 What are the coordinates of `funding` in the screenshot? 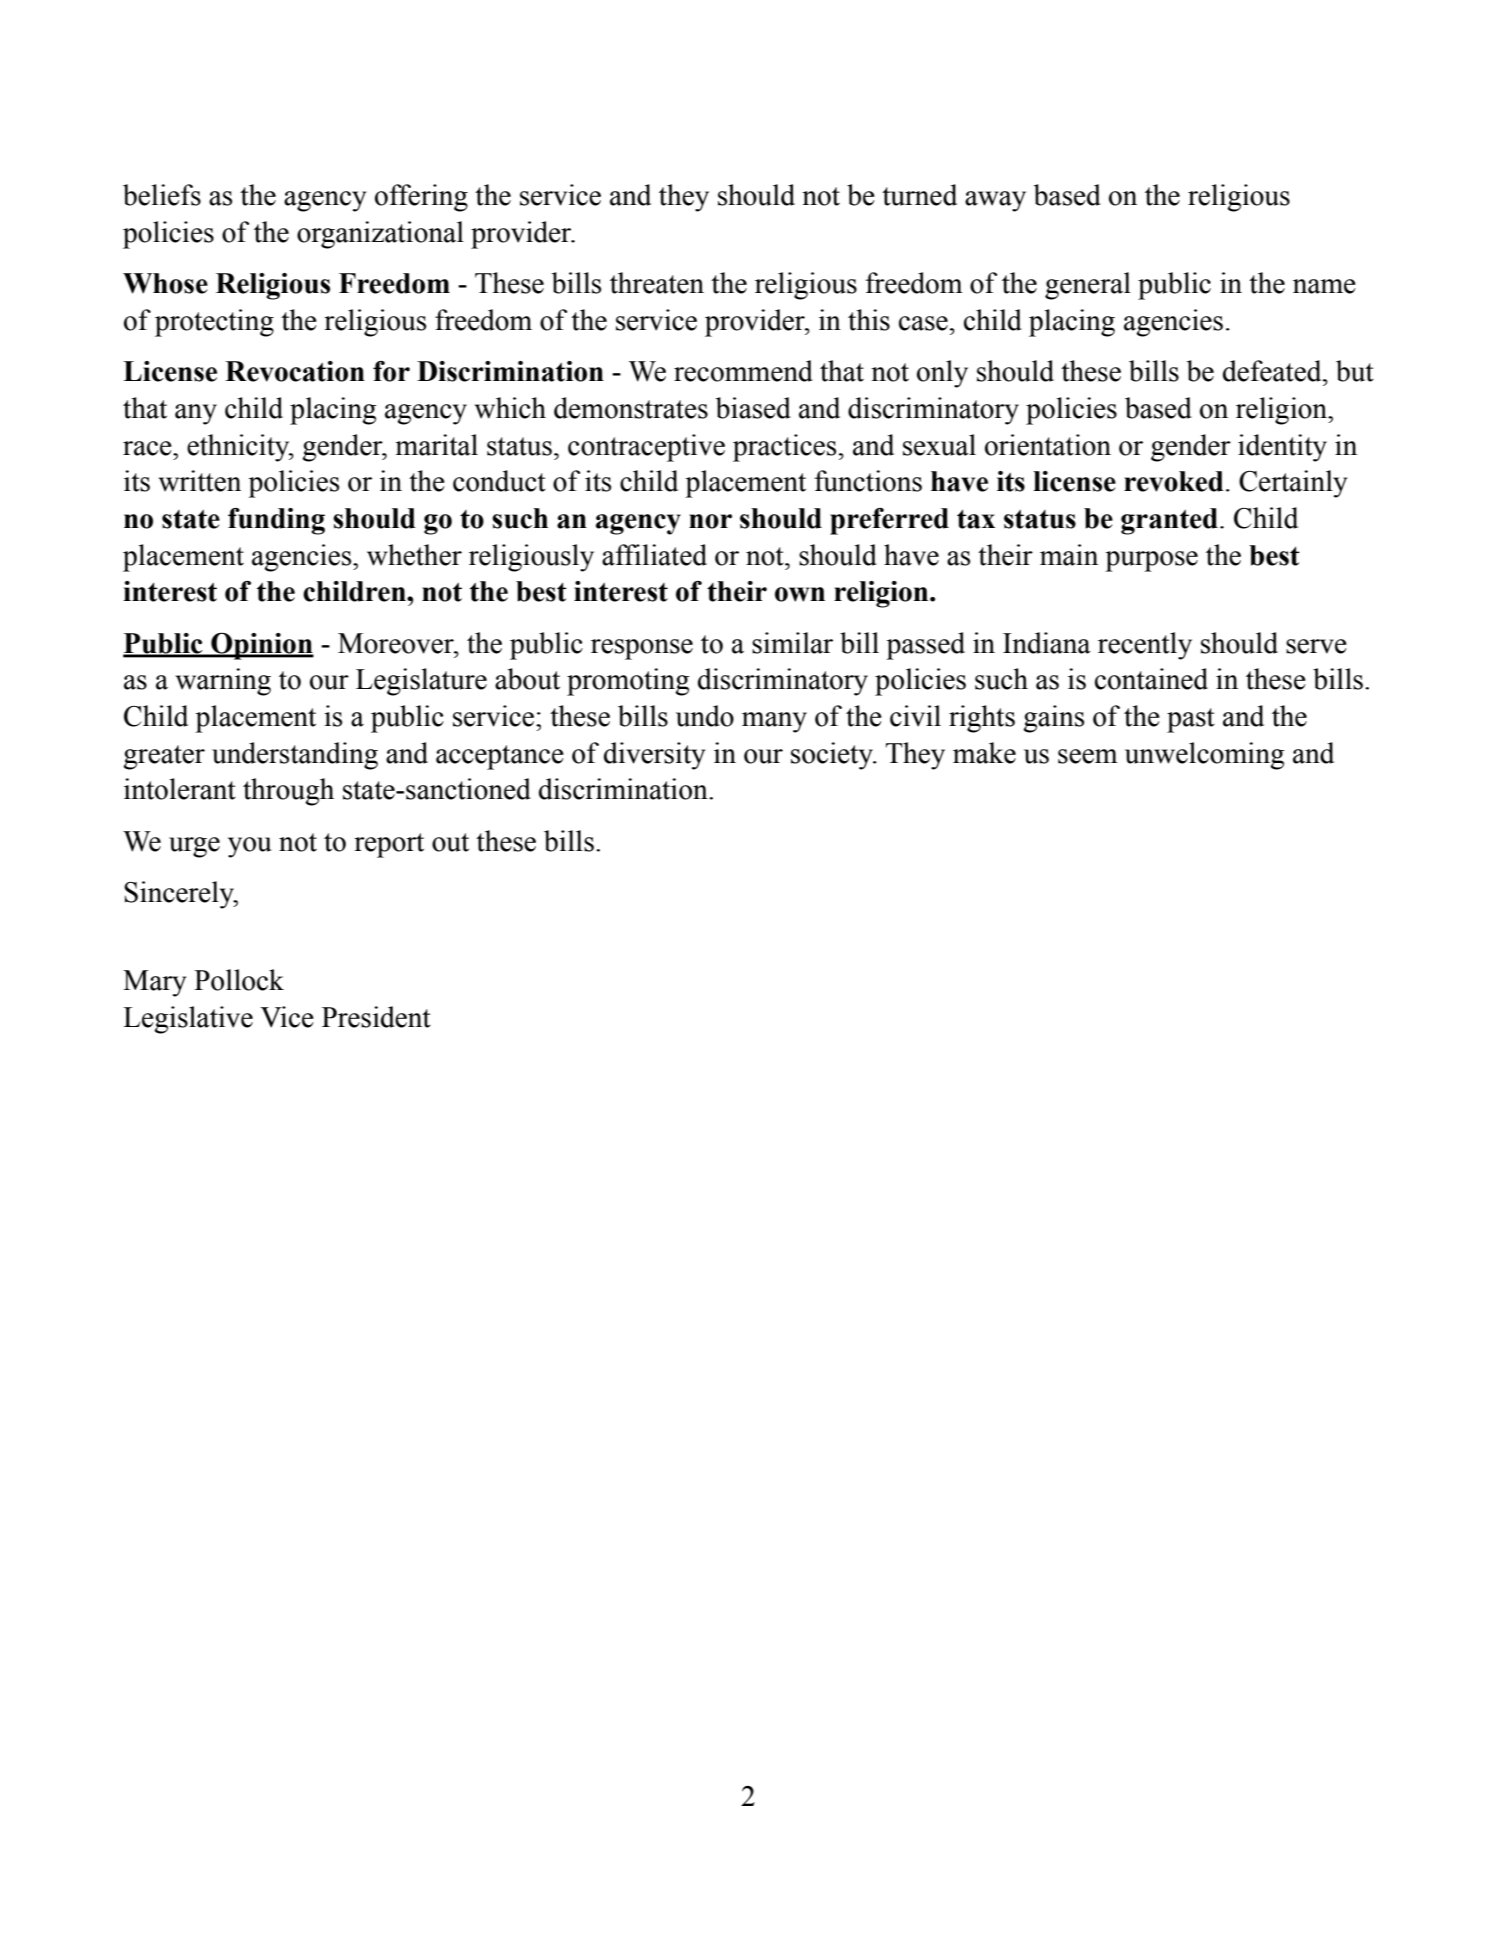 It's located at (276, 521).
